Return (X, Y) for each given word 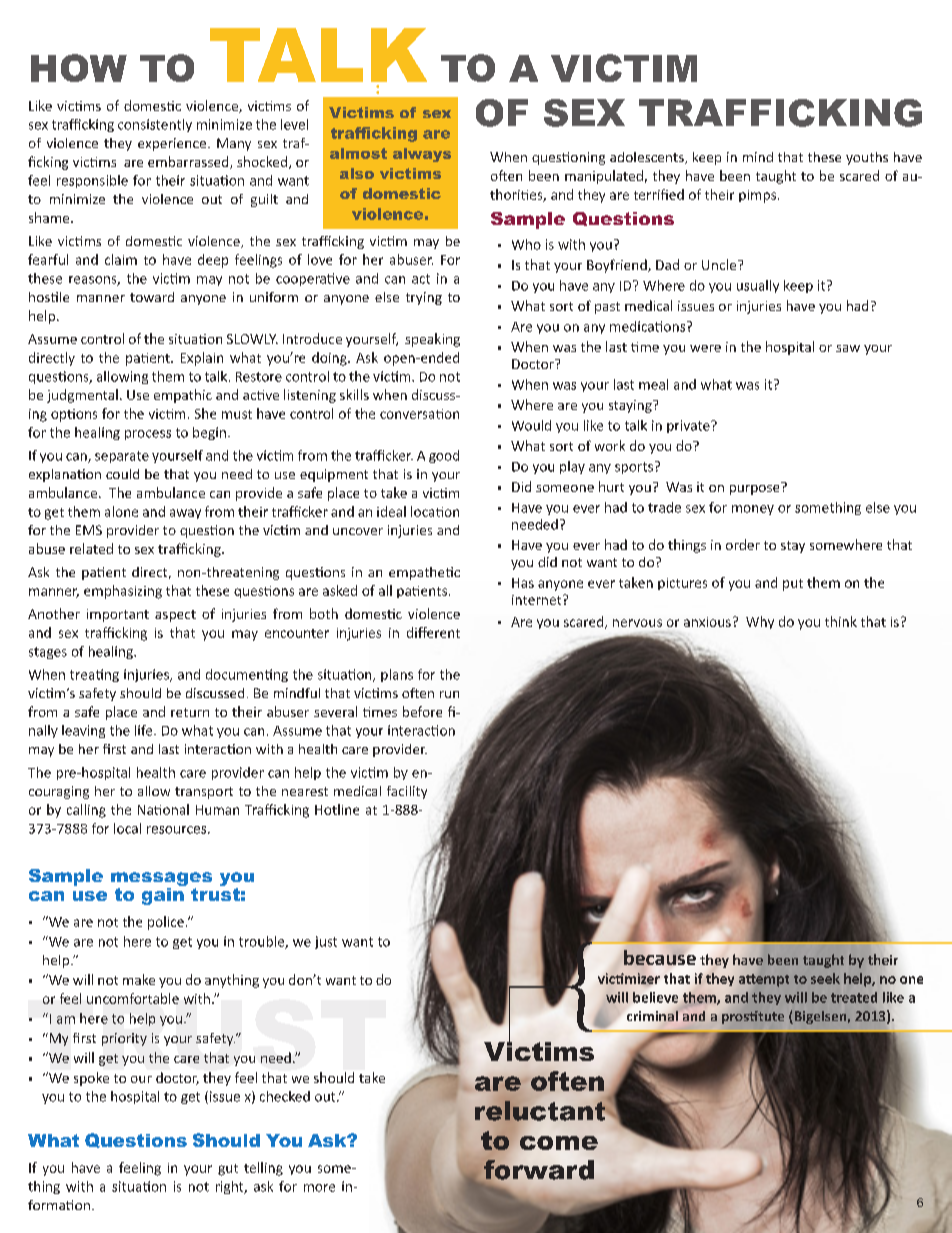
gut (228, 1170)
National (163, 809)
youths (867, 158)
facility (407, 792)
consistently (155, 125)
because (660, 957)
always (422, 155)
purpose (756, 488)
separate (122, 457)
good (444, 456)
